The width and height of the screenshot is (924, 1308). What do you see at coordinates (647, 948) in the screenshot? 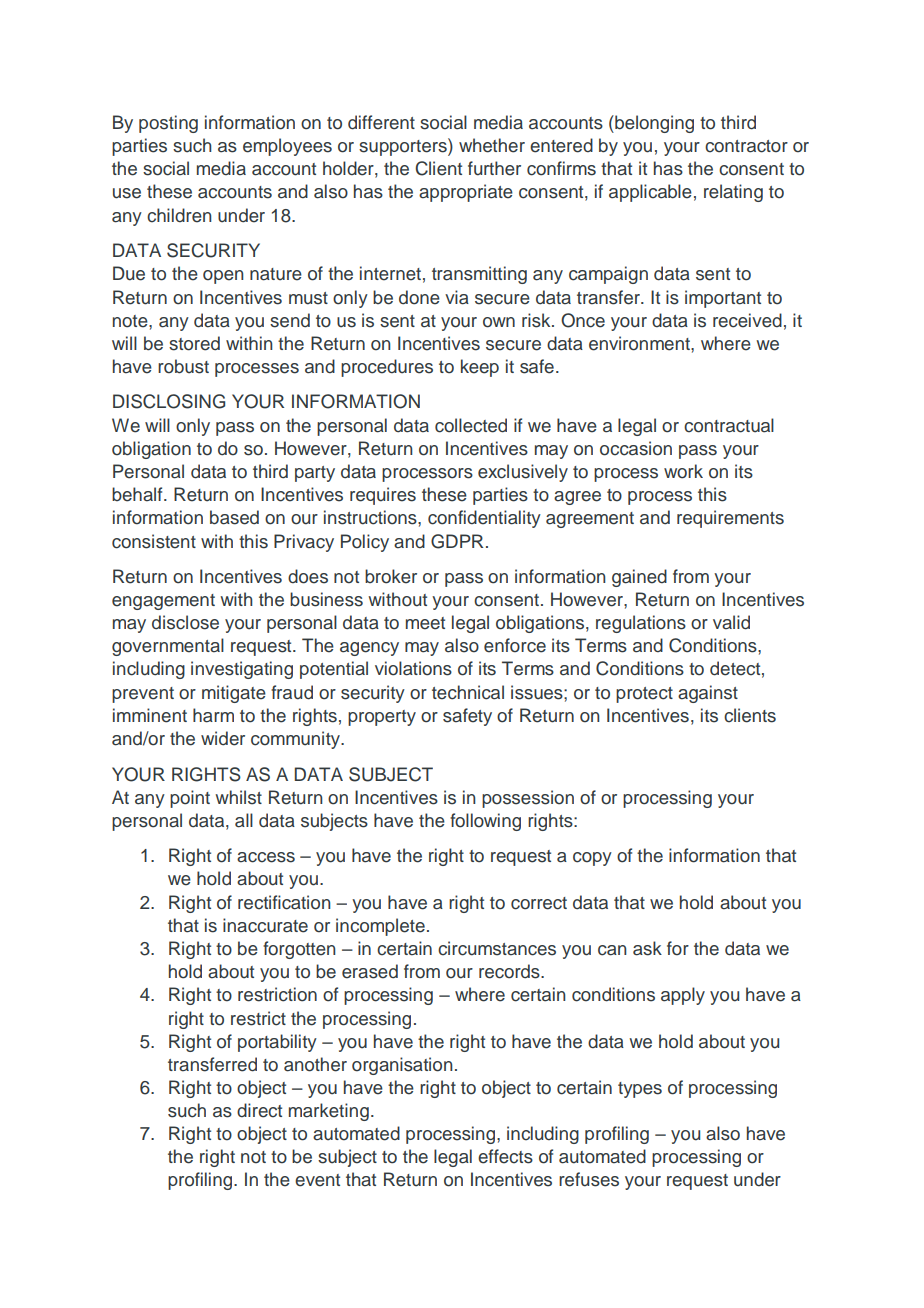
I see `ask` at bounding box center [647, 948].
